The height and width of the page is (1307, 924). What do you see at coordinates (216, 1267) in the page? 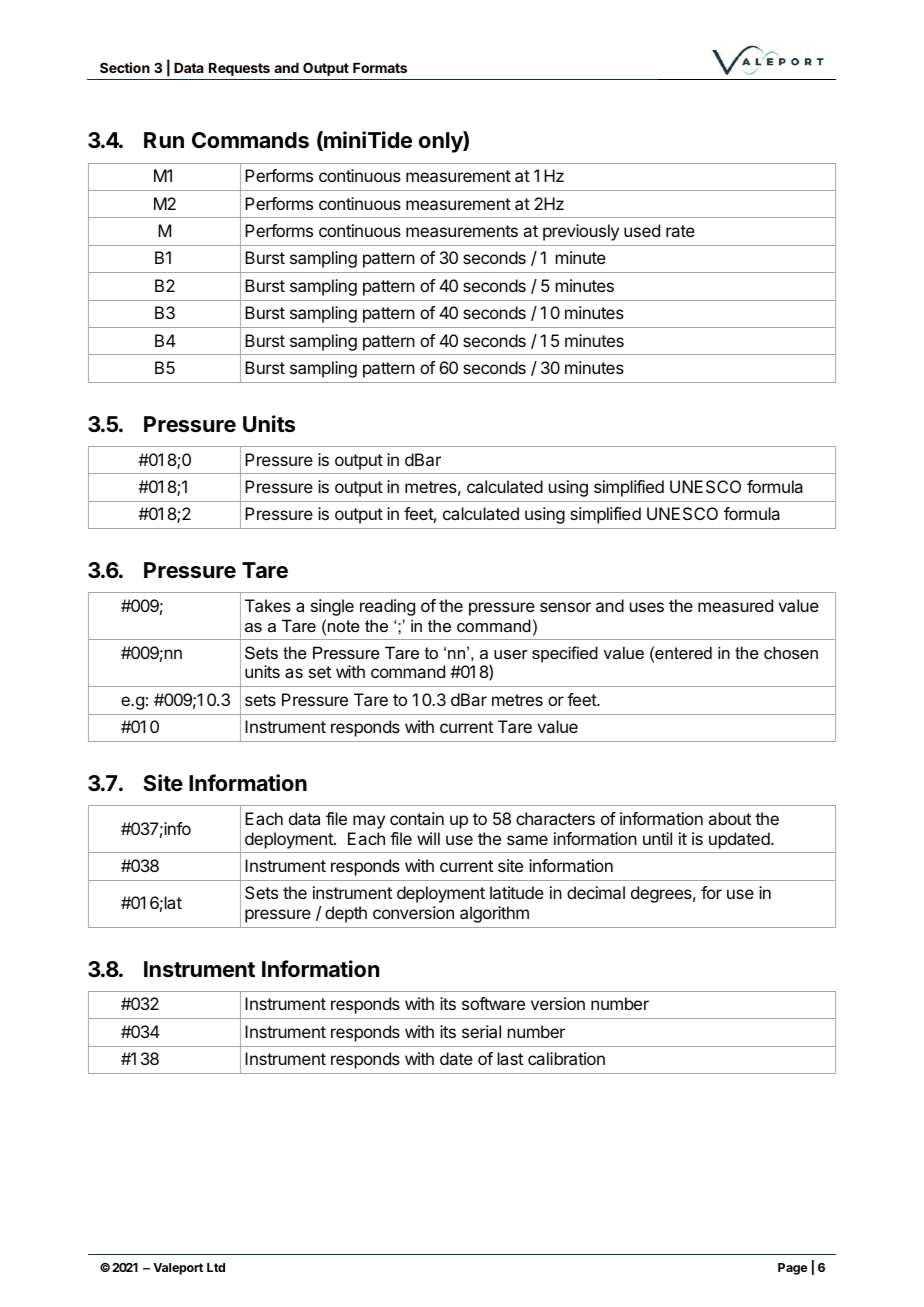
I see `Ltd` at bounding box center [216, 1267].
